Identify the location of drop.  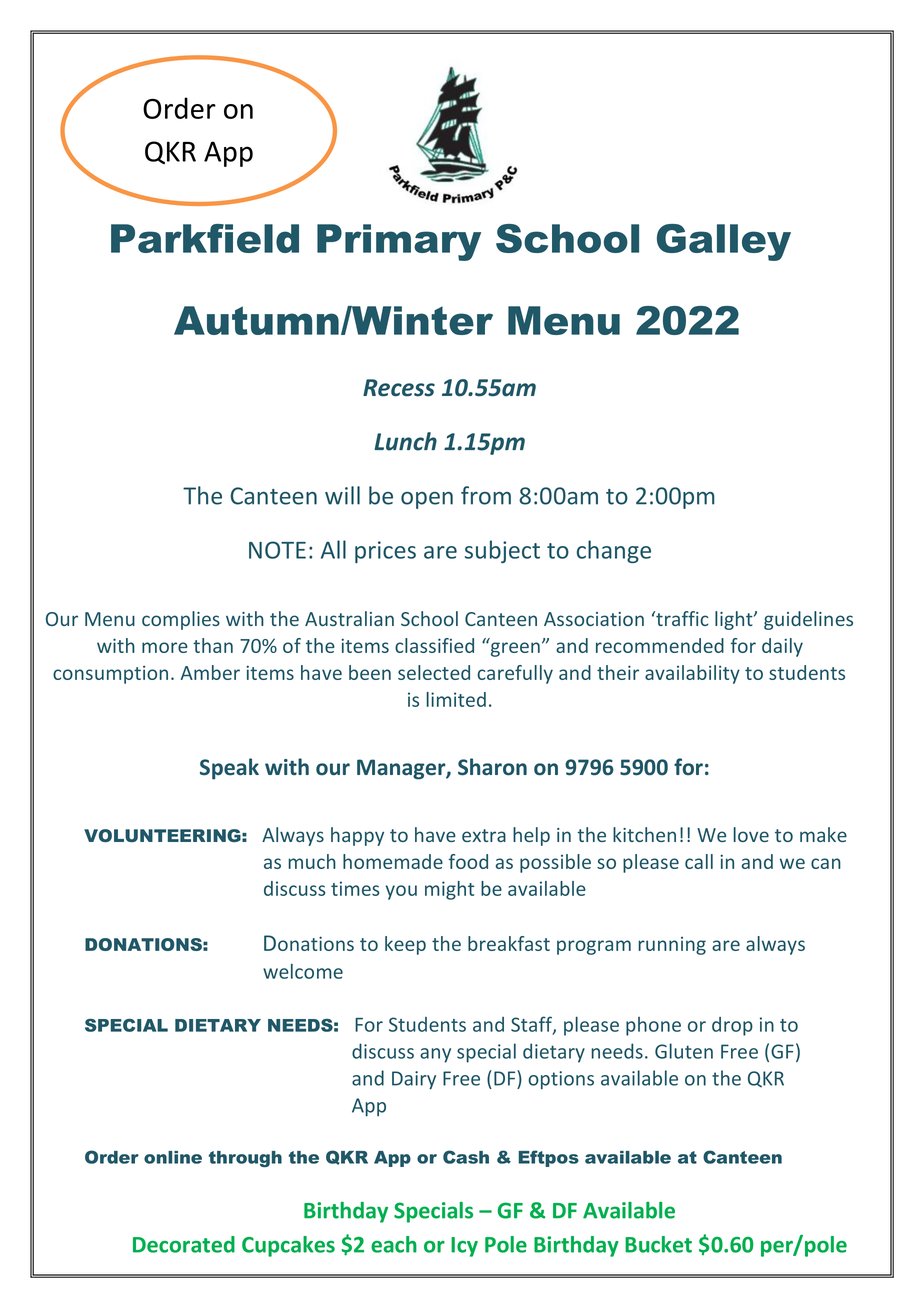
(732, 1026).
